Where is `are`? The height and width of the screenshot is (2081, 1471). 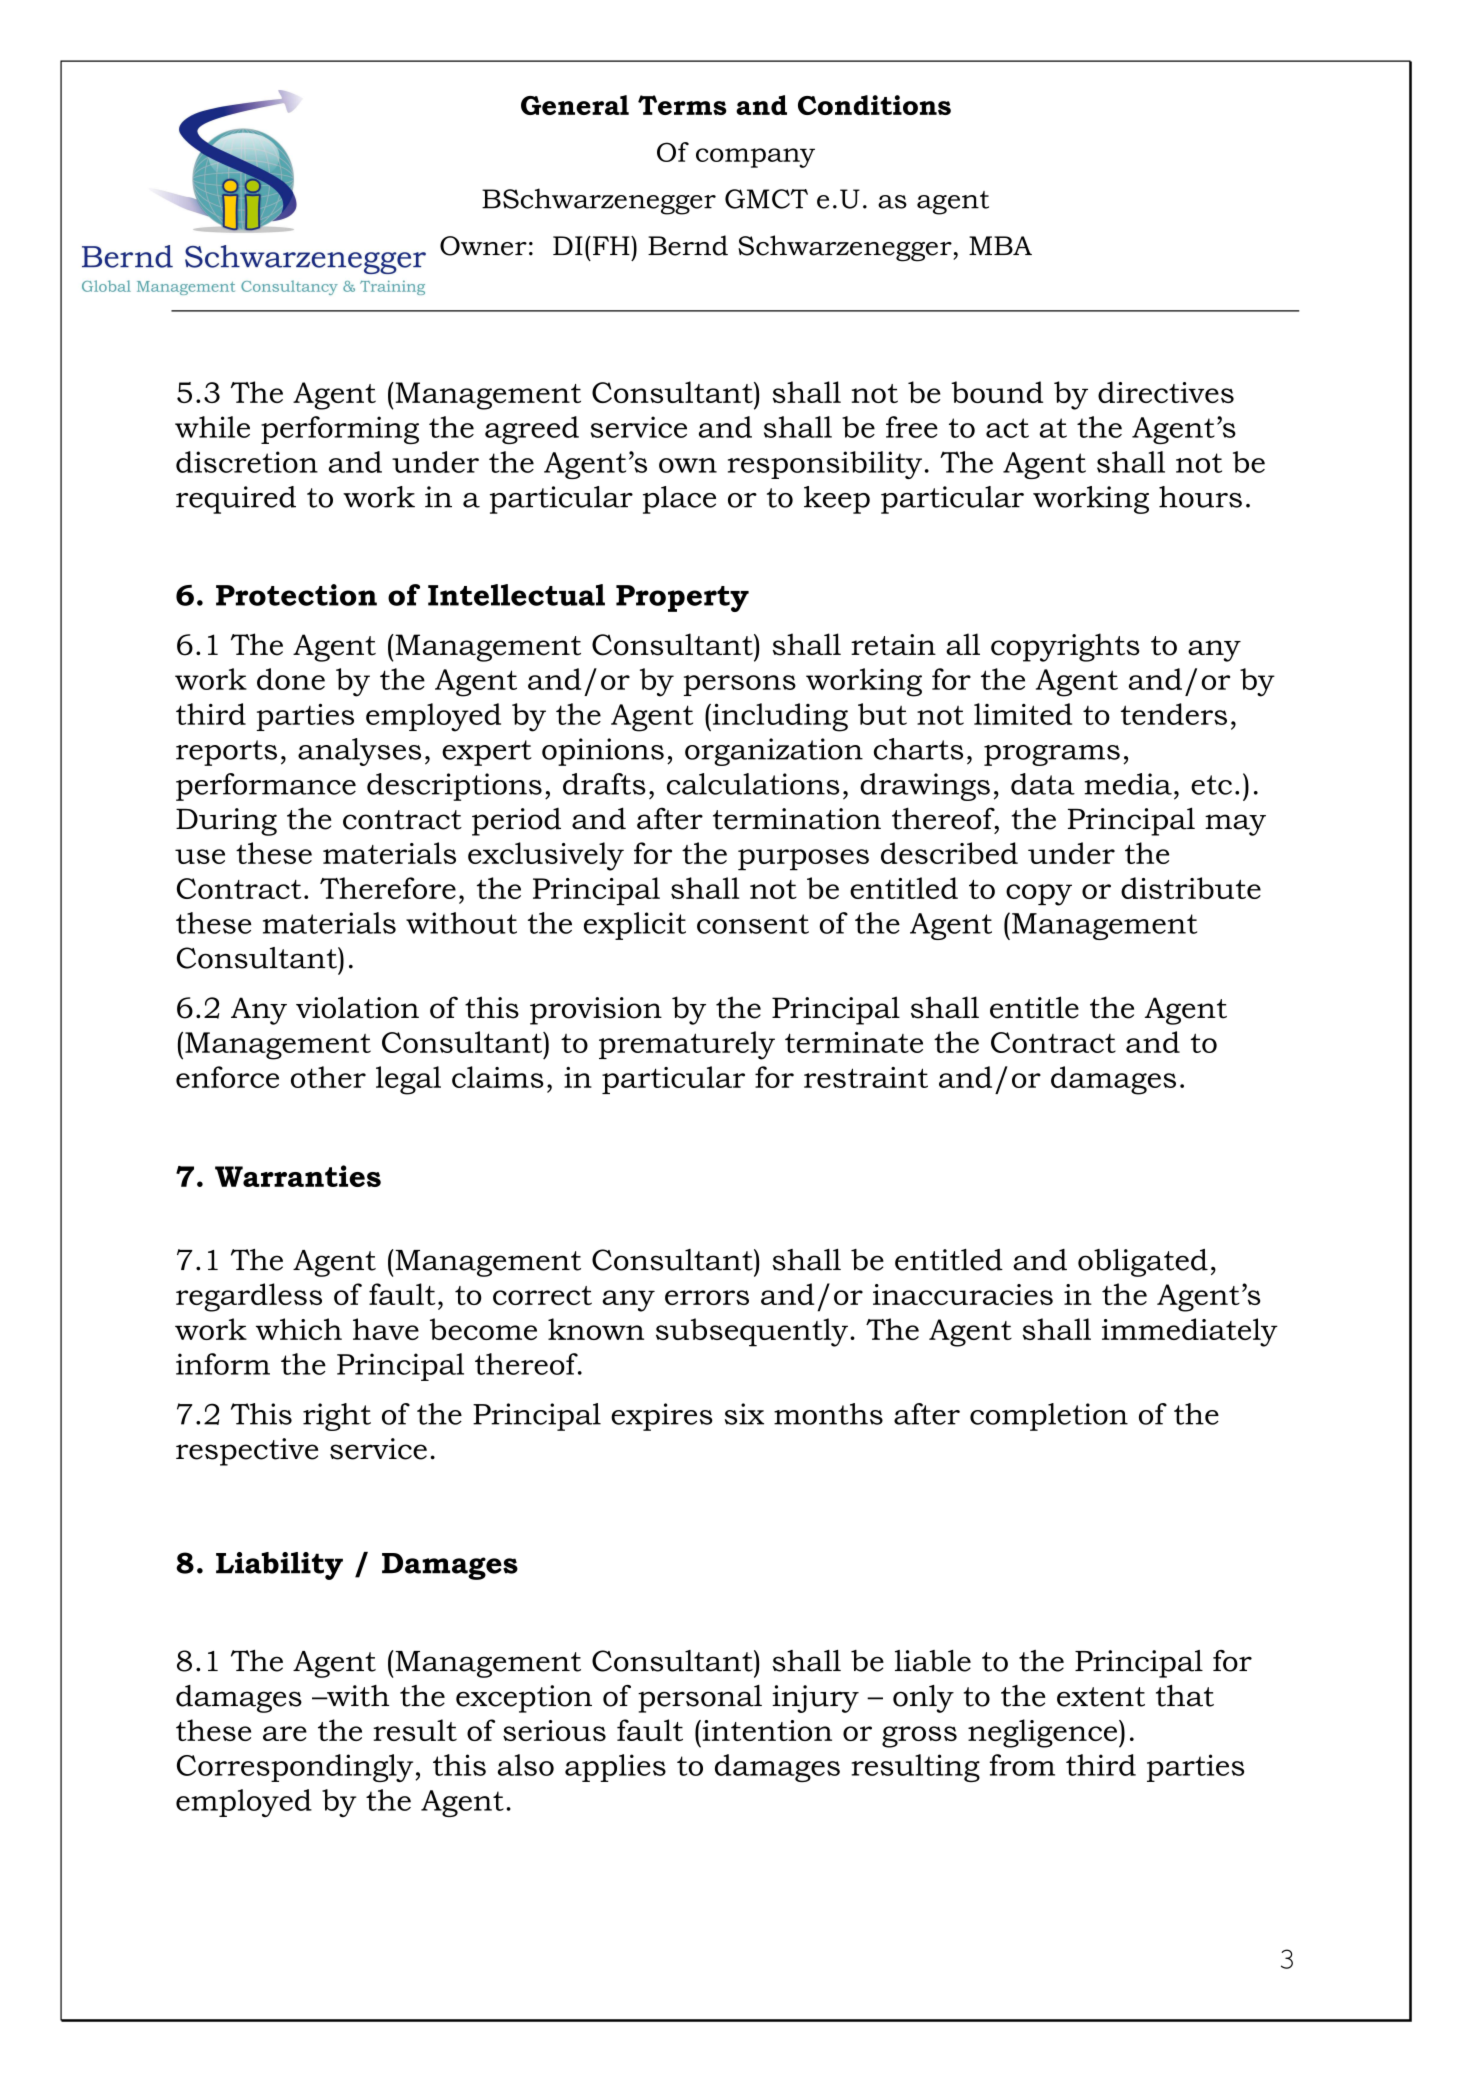
are is located at coordinates (285, 1733).
